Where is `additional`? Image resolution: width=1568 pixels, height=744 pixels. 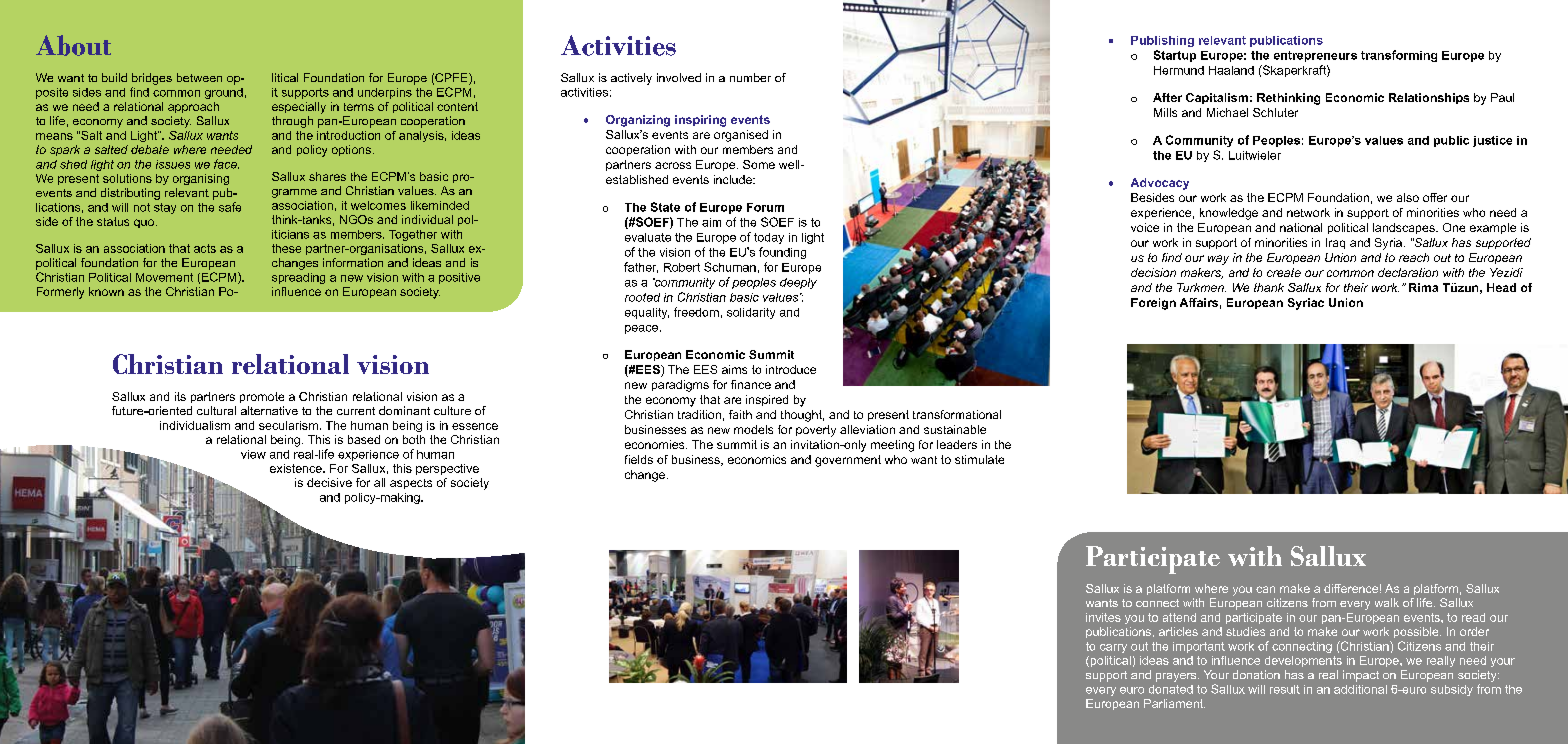
additional is located at coordinates (1360, 689).
